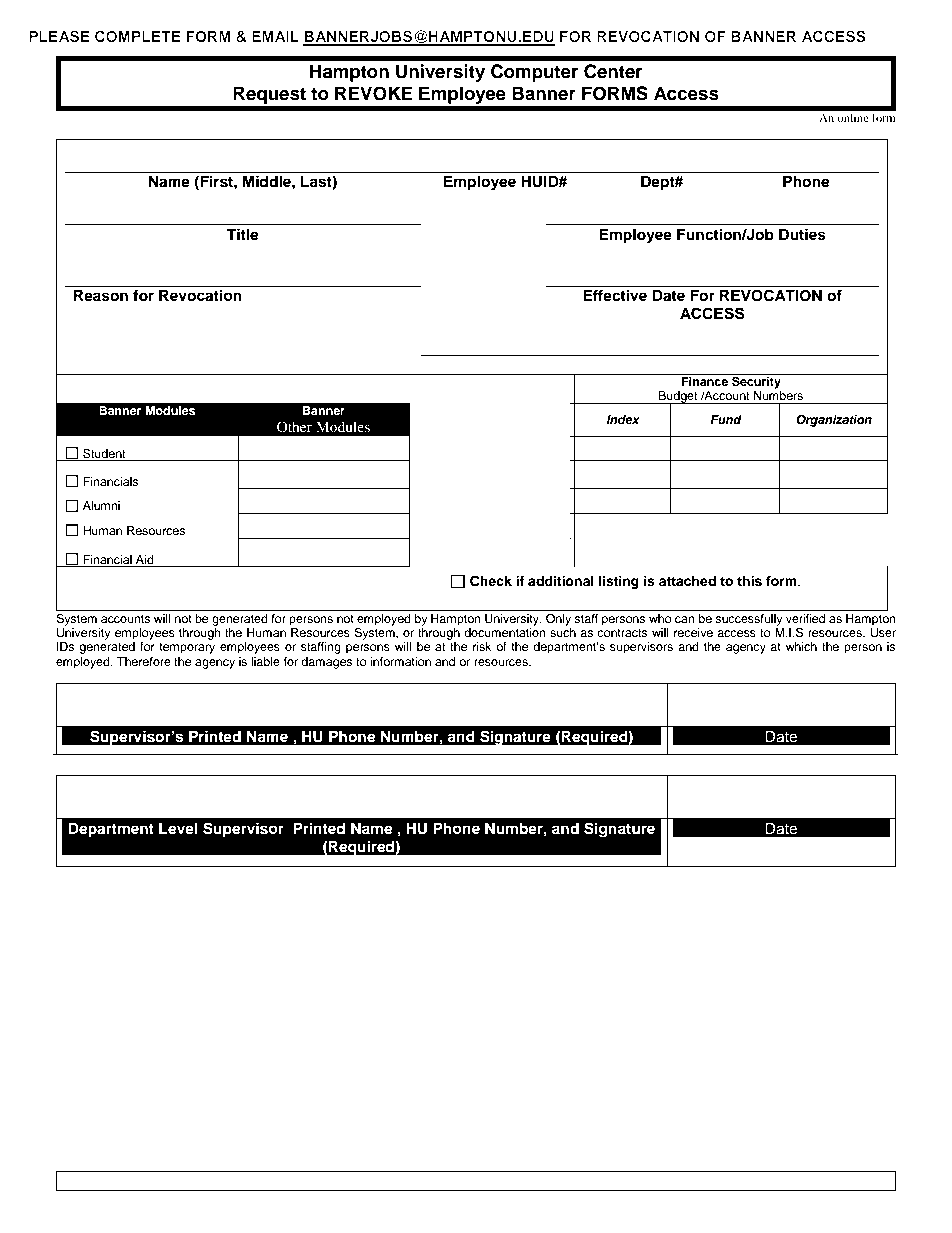  What do you see at coordinates (327, 663) in the screenshot?
I see `damages` at bounding box center [327, 663].
